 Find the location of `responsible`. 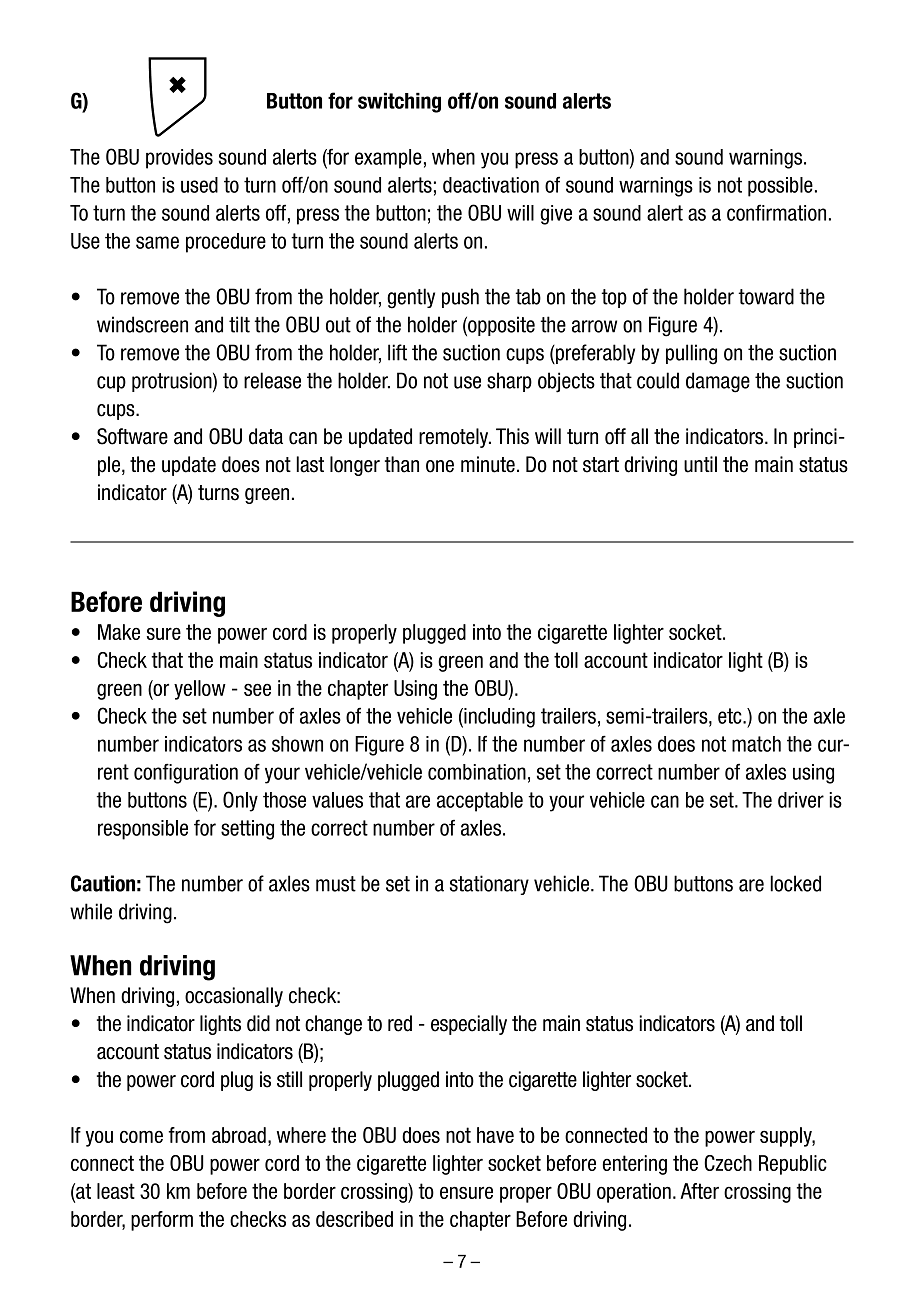

responsible is located at coordinates (143, 830).
